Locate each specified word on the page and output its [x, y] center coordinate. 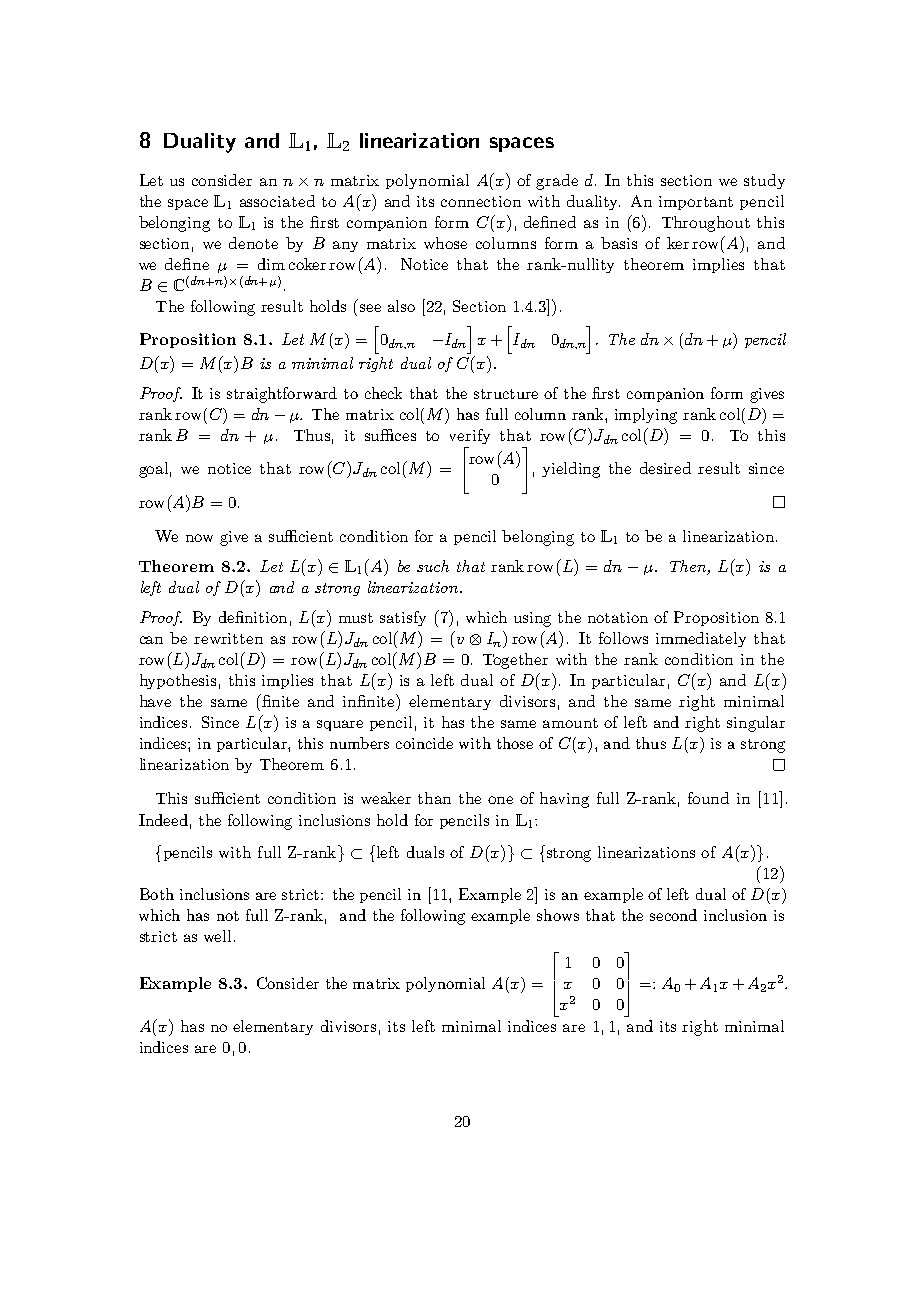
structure [506, 394]
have [155, 701]
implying [646, 416]
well [217, 936]
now [199, 538]
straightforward [282, 395]
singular [756, 724]
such [433, 566]
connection [481, 201]
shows [558, 915]
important [696, 203]
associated [277, 201]
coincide [424, 743]
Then [689, 567]
